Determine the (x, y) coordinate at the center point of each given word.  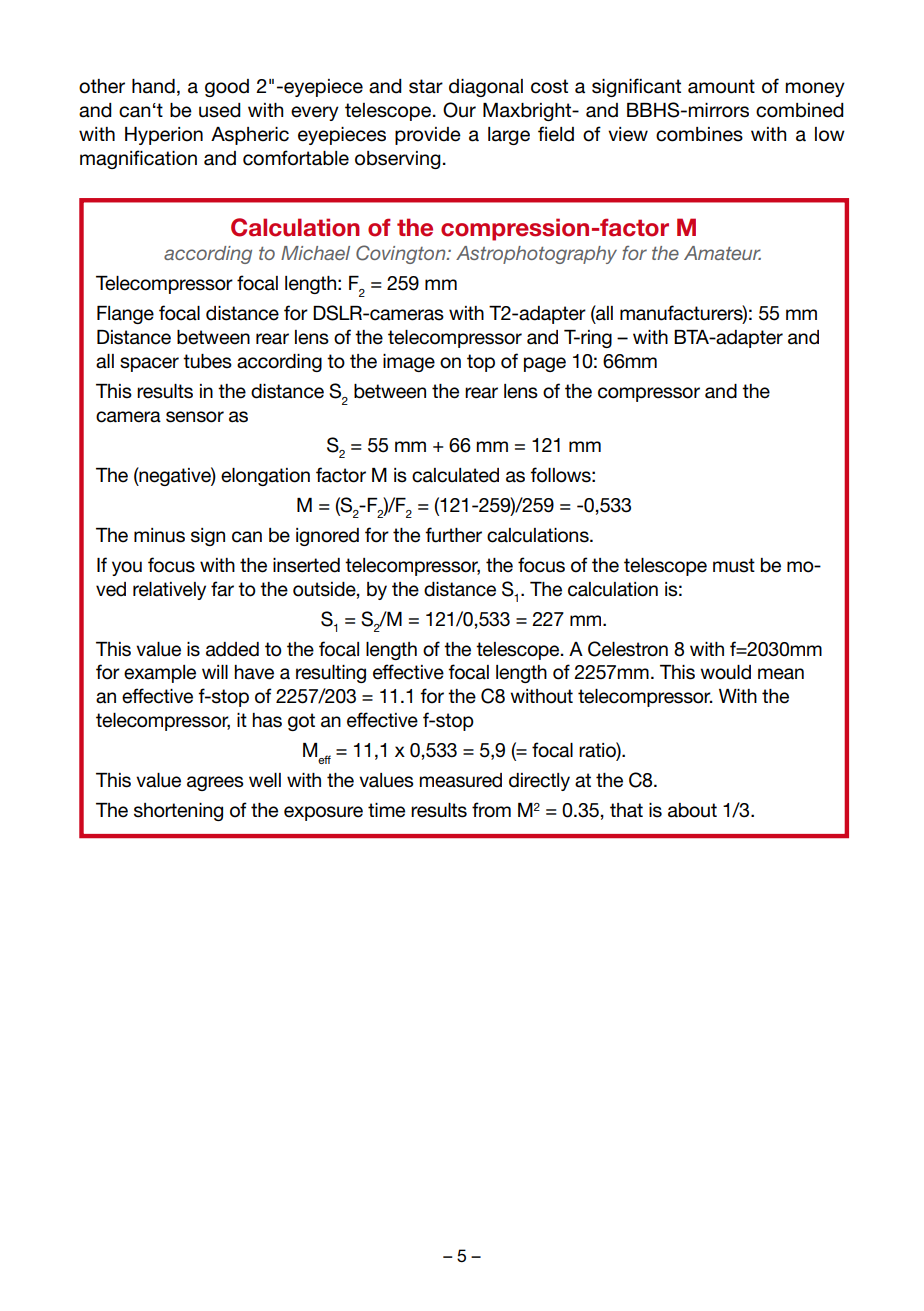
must (734, 565)
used (220, 110)
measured (460, 780)
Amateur (722, 253)
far (222, 589)
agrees (215, 783)
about (692, 810)
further (453, 535)
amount (721, 86)
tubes (207, 361)
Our (459, 110)
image (409, 363)
